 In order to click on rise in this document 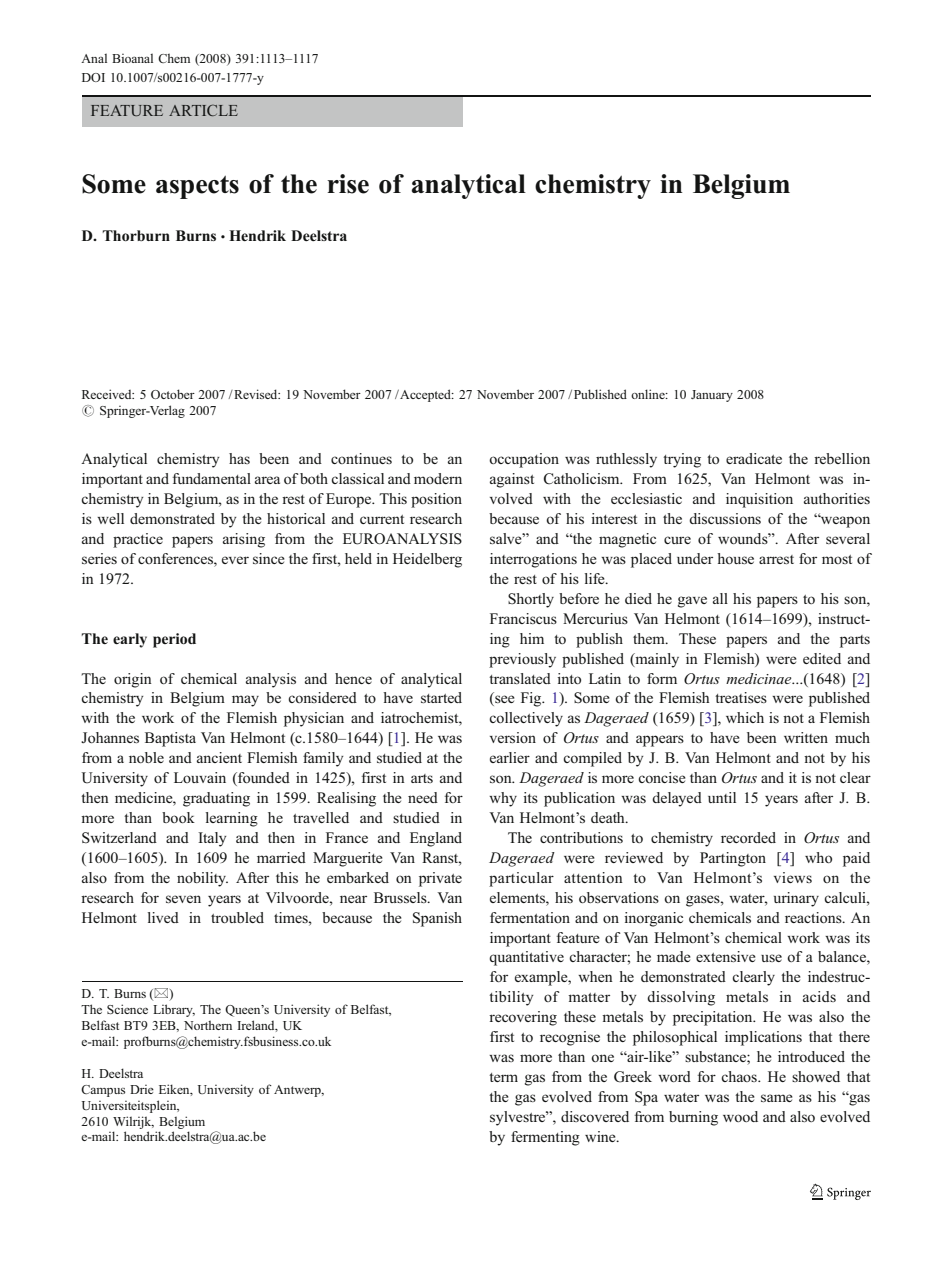, I will do `click(348, 184)`.
